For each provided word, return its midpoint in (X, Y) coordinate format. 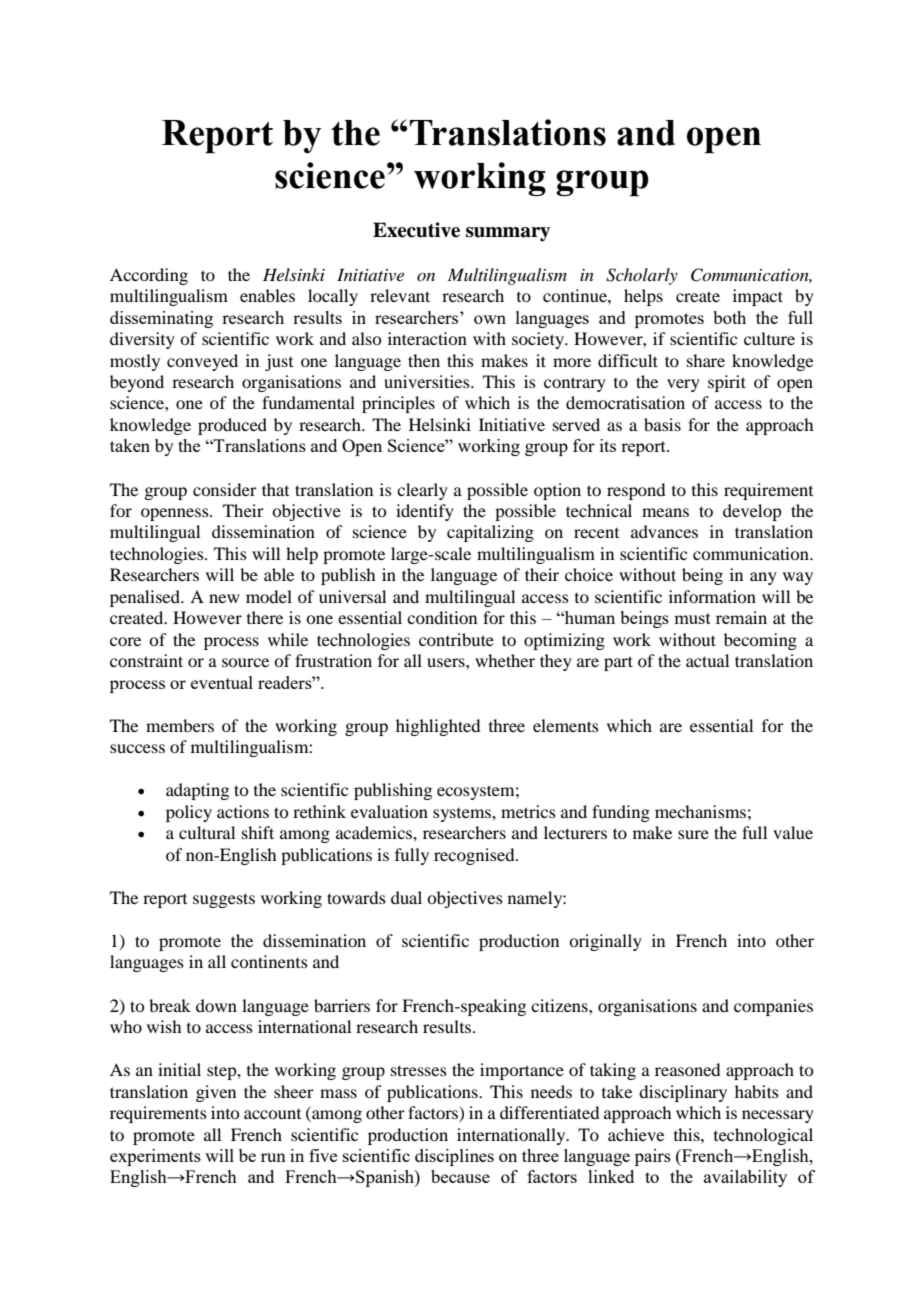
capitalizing (490, 533)
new (224, 598)
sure (693, 834)
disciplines (454, 1157)
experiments (155, 1157)
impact (758, 297)
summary (508, 234)
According (149, 276)
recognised (475, 856)
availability (745, 1178)
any (763, 578)
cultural (207, 832)
